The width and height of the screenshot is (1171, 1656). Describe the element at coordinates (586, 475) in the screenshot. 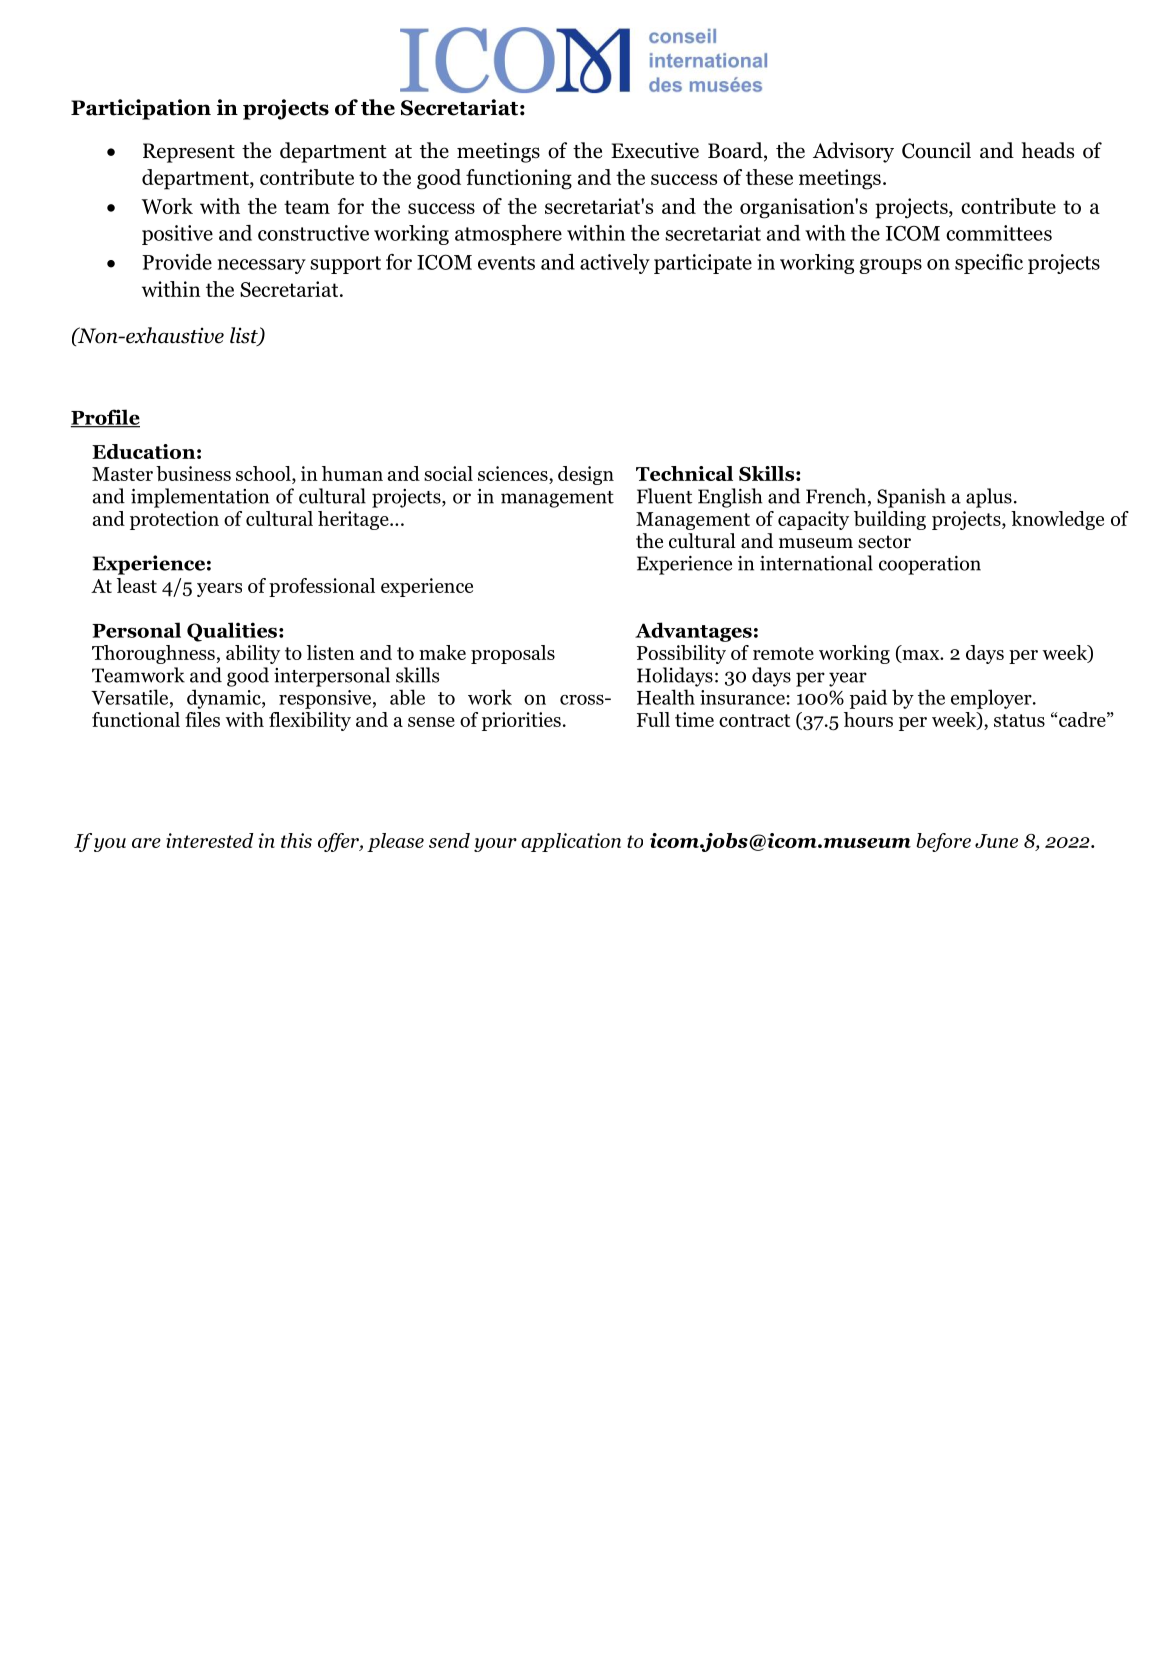

I see `design` at that location.
